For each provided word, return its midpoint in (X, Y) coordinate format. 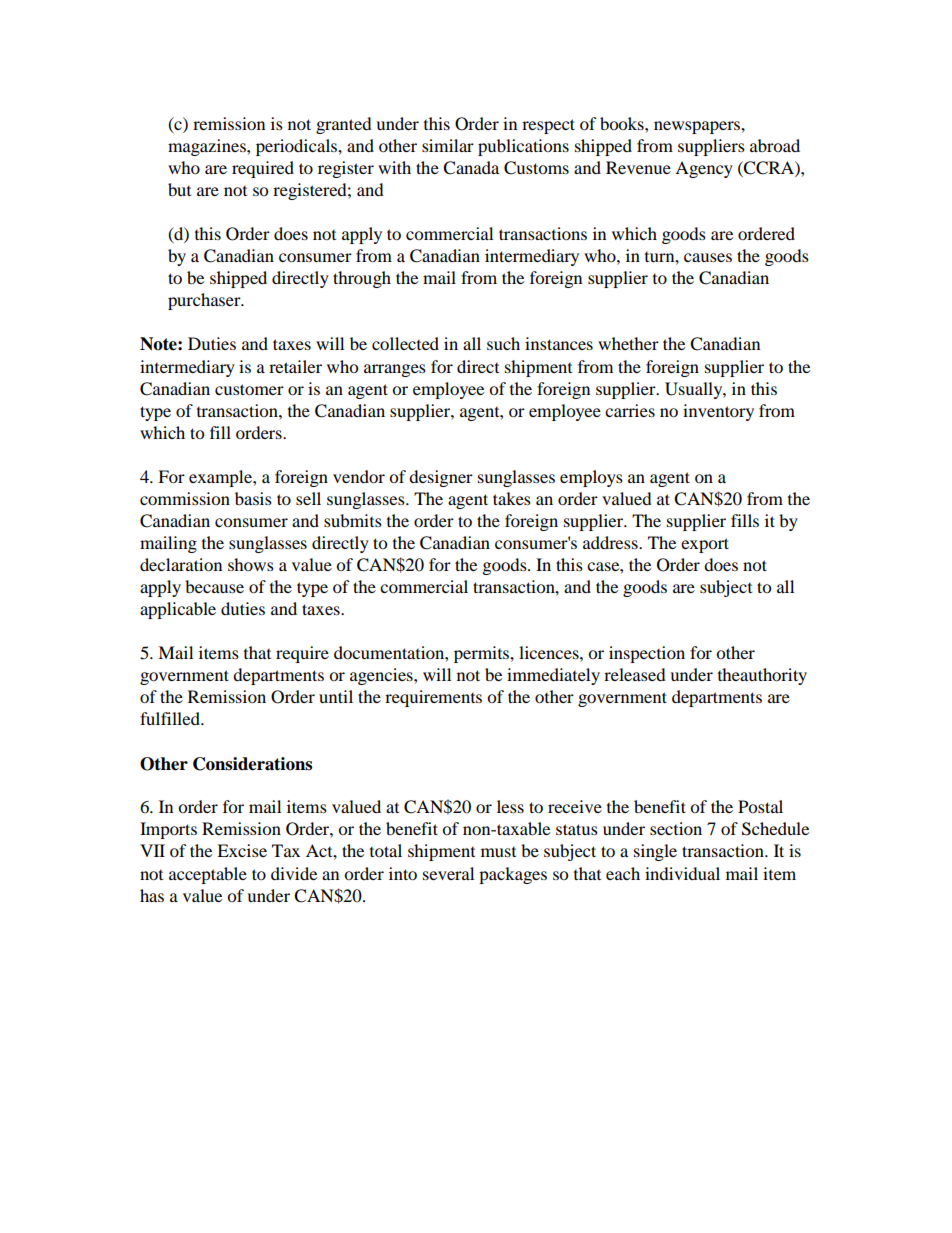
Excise (242, 850)
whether (628, 343)
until (336, 696)
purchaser (205, 301)
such (503, 343)
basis (253, 498)
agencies (382, 676)
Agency (704, 169)
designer (441, 478)
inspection (647, 654)
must (498, 852)
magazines (208, 147)
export (705, 545)
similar (448, 145)
